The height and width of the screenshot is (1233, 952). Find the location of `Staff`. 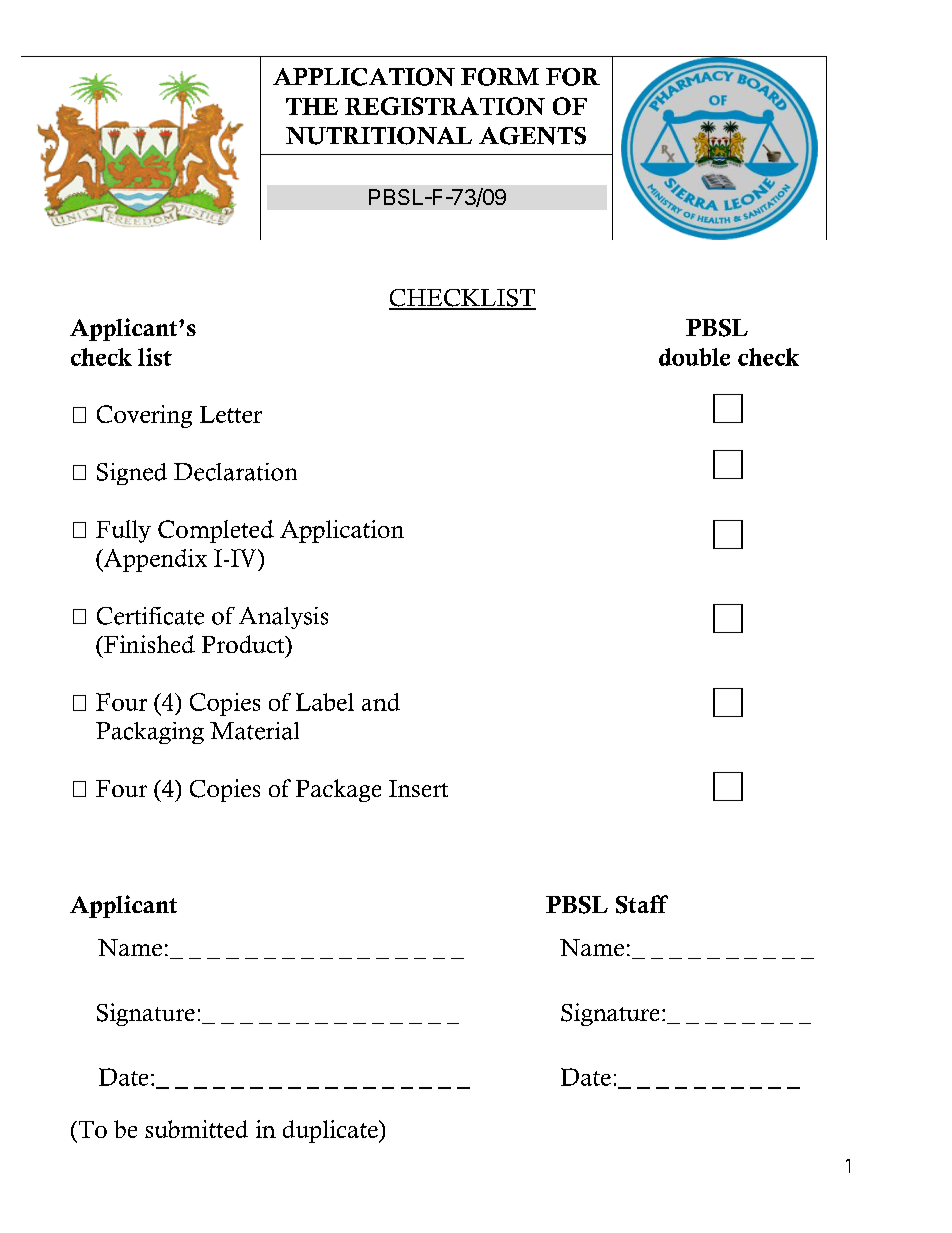

Staff is located at coordinates (642, 904).
